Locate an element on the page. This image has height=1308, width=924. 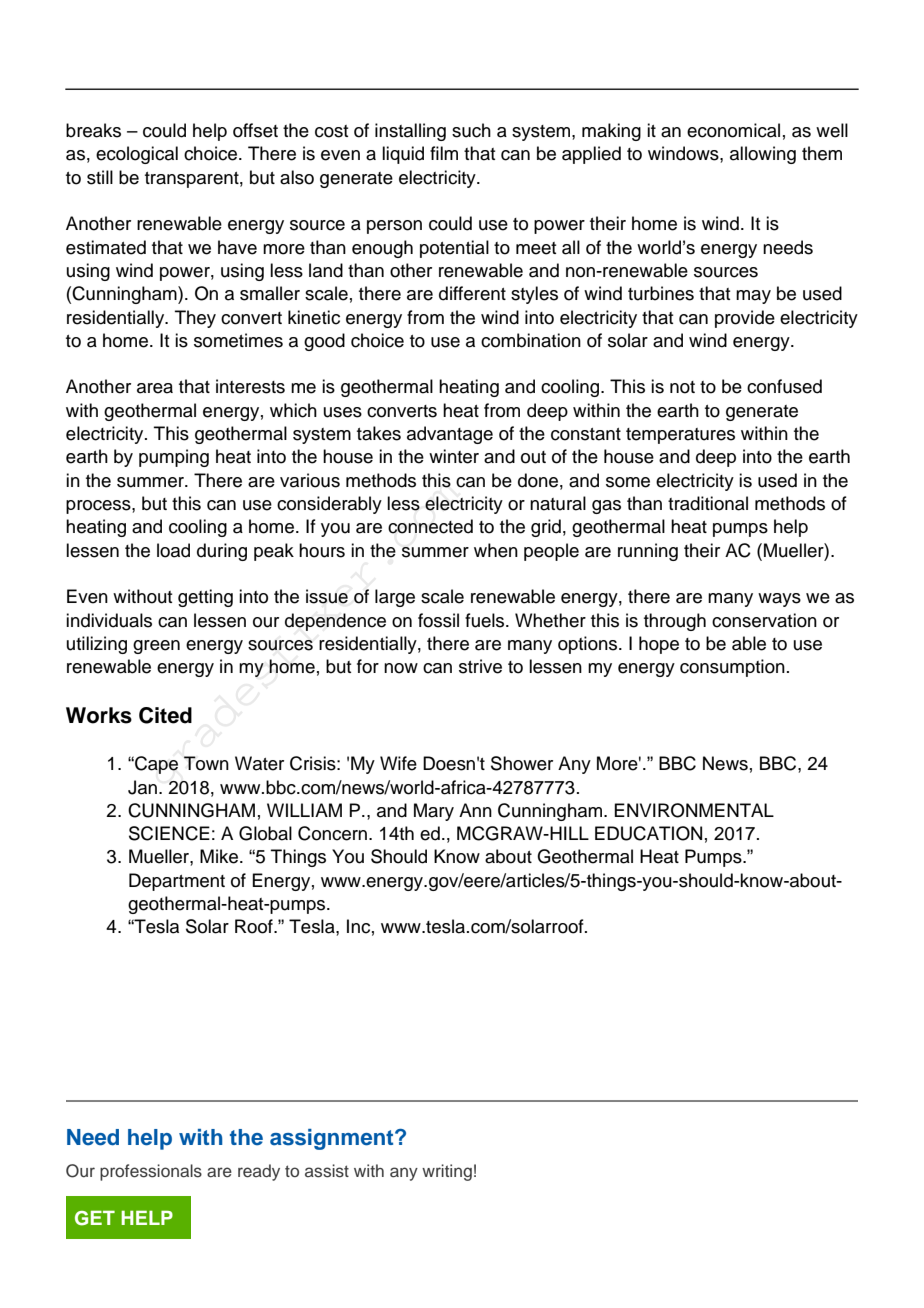
ecological is located at coordinates (137, 155).
